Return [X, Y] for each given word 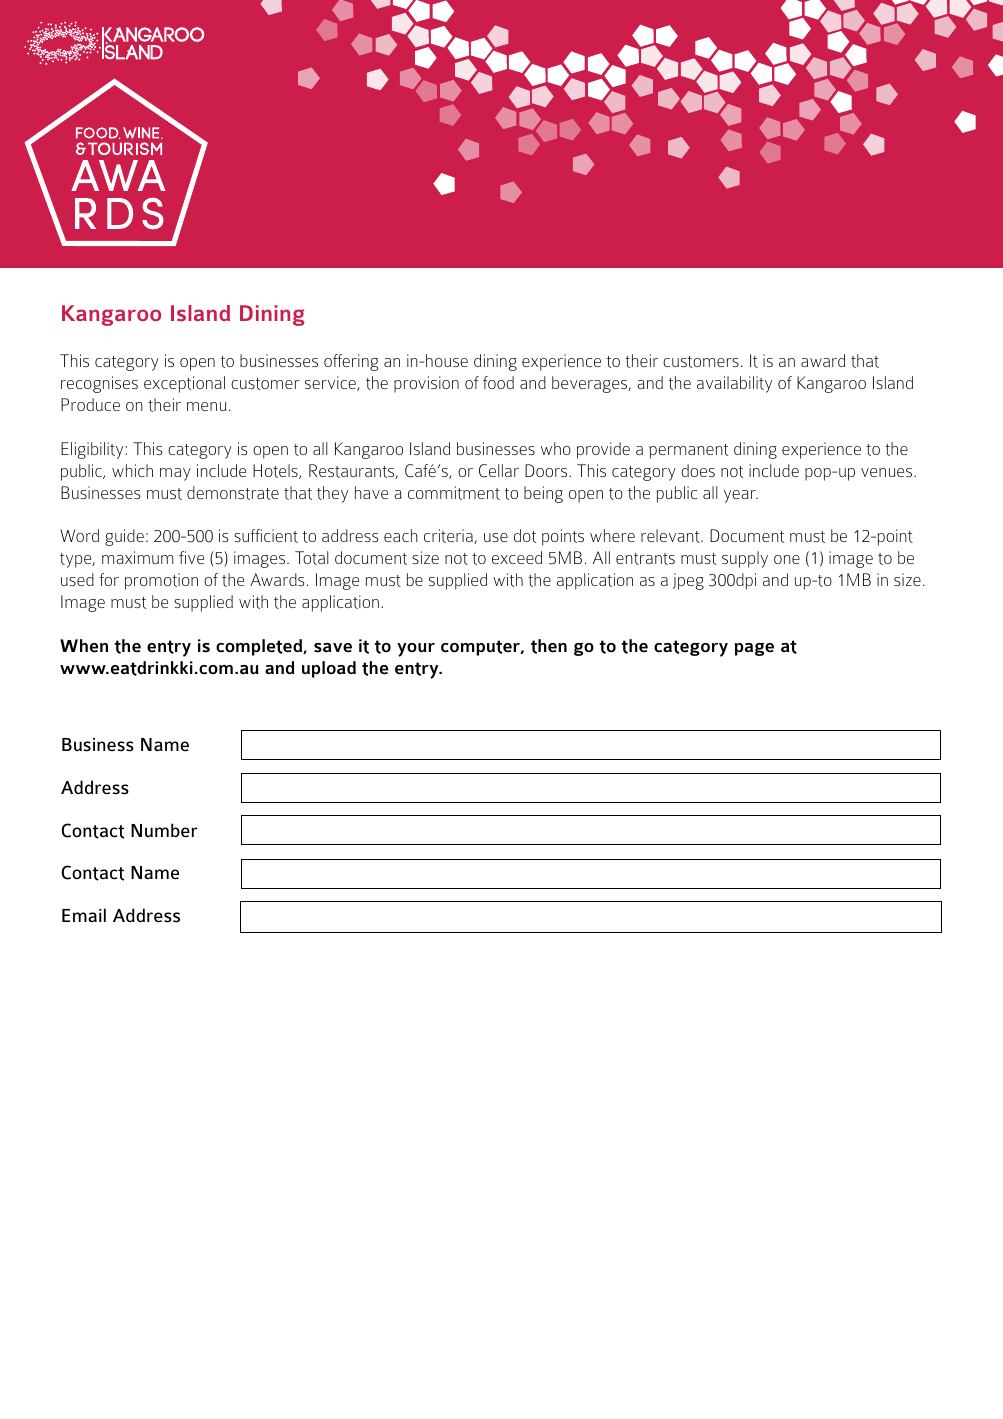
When [84, 646]
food [498, 382]
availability [734, 384]
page [754, 649]
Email [84, 915]
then [549, 646]
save [333, 648]
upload [329, 669]
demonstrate [233, 493]
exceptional [184, 384]
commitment [454, 493]
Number [164, 830]
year [741, 496]
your [416, 650]
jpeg [688, 581]
